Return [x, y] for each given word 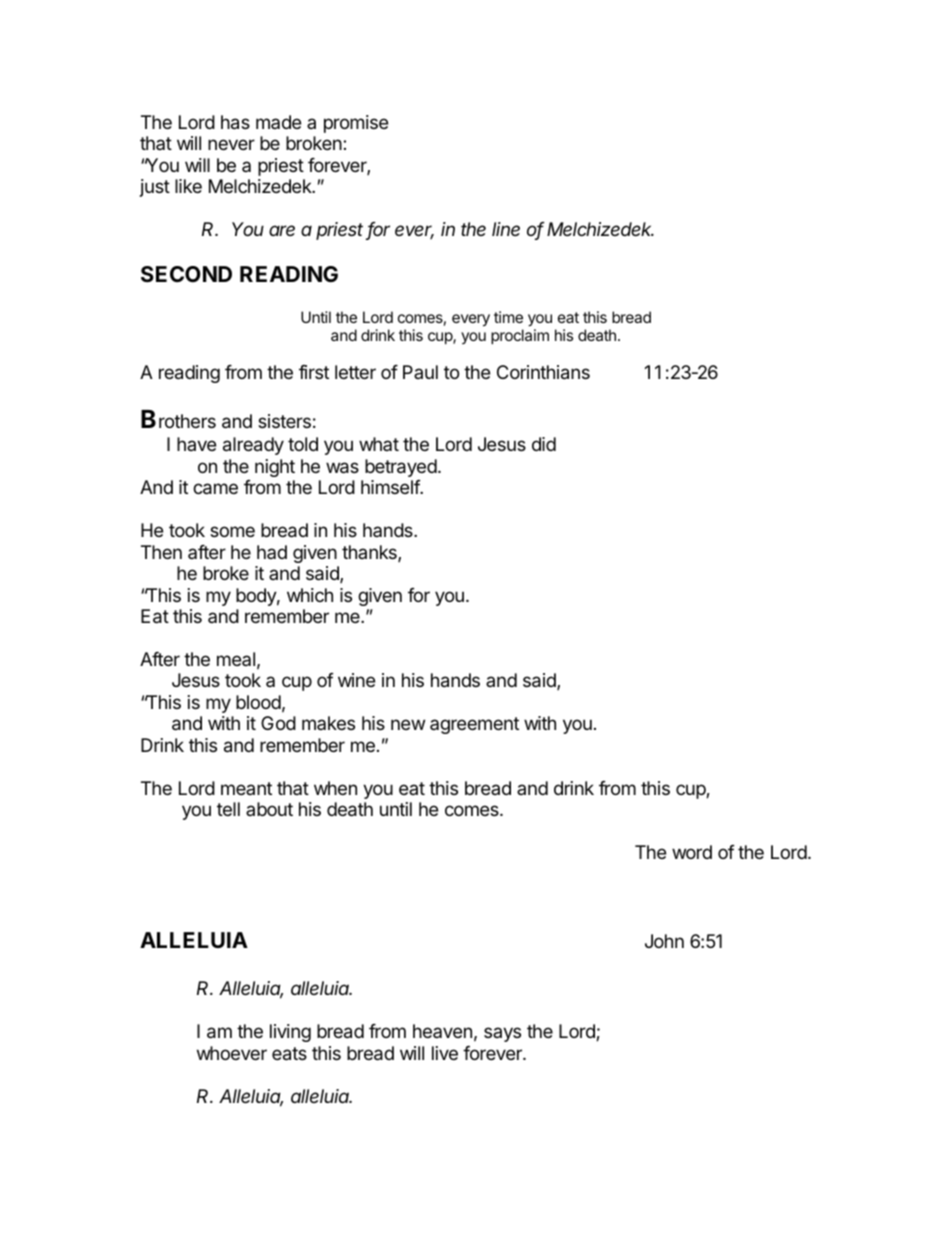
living [290, 1033]
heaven [442, 1031]
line [506, 229]
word [692, 852]
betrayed [401, 468]
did [544, 444]
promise [356, 124]
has [235, 122]
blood [258, 702]
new [408, 724]
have [196, 444]
